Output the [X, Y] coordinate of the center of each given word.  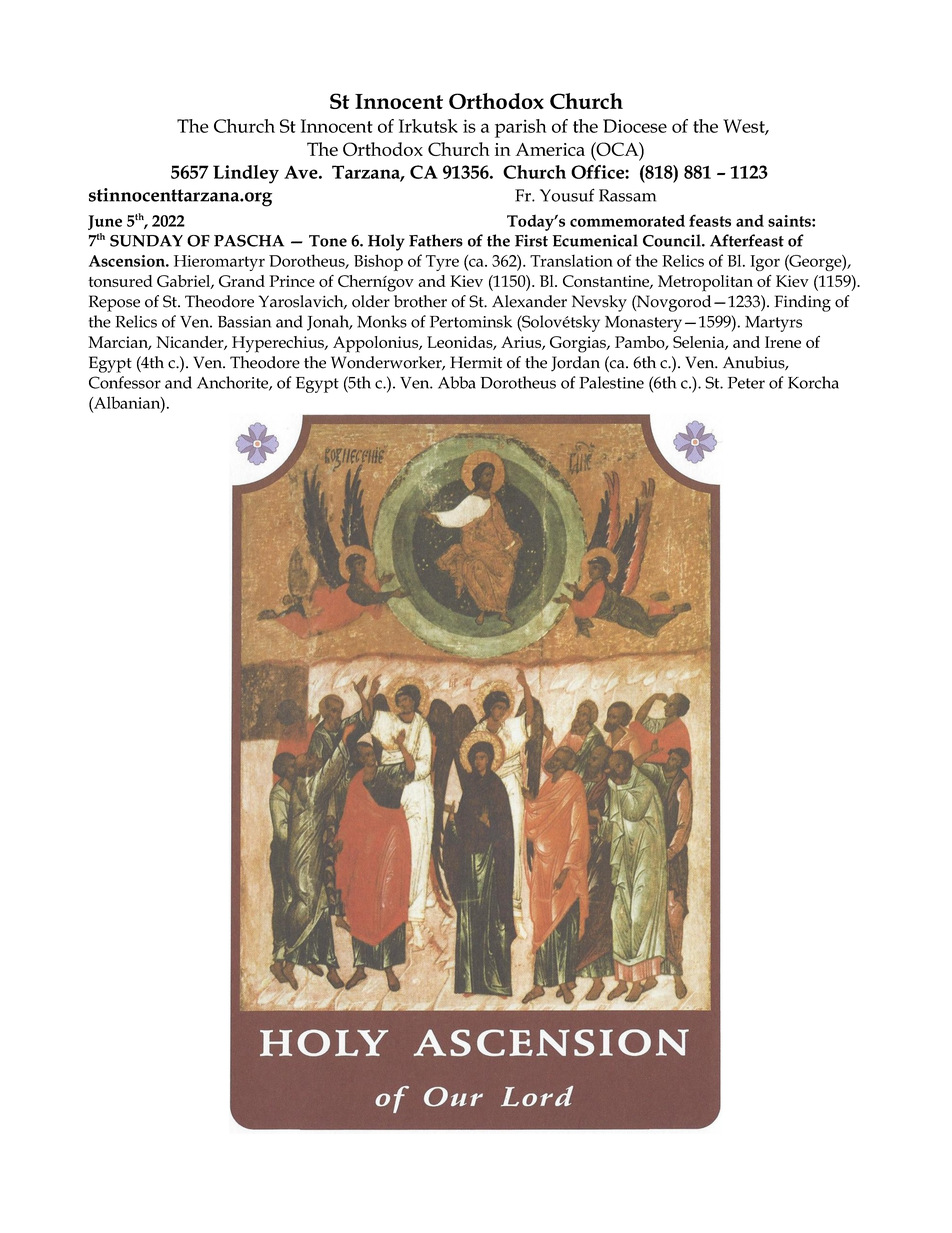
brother [420, 301]
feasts [710, 220]
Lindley [246, 174]
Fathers [436, 240]
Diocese [635, 126]
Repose [114, 303]
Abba [457, 382]
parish [521, 128]
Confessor [125, 382]
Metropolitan [705, 283]
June [105, 222]
